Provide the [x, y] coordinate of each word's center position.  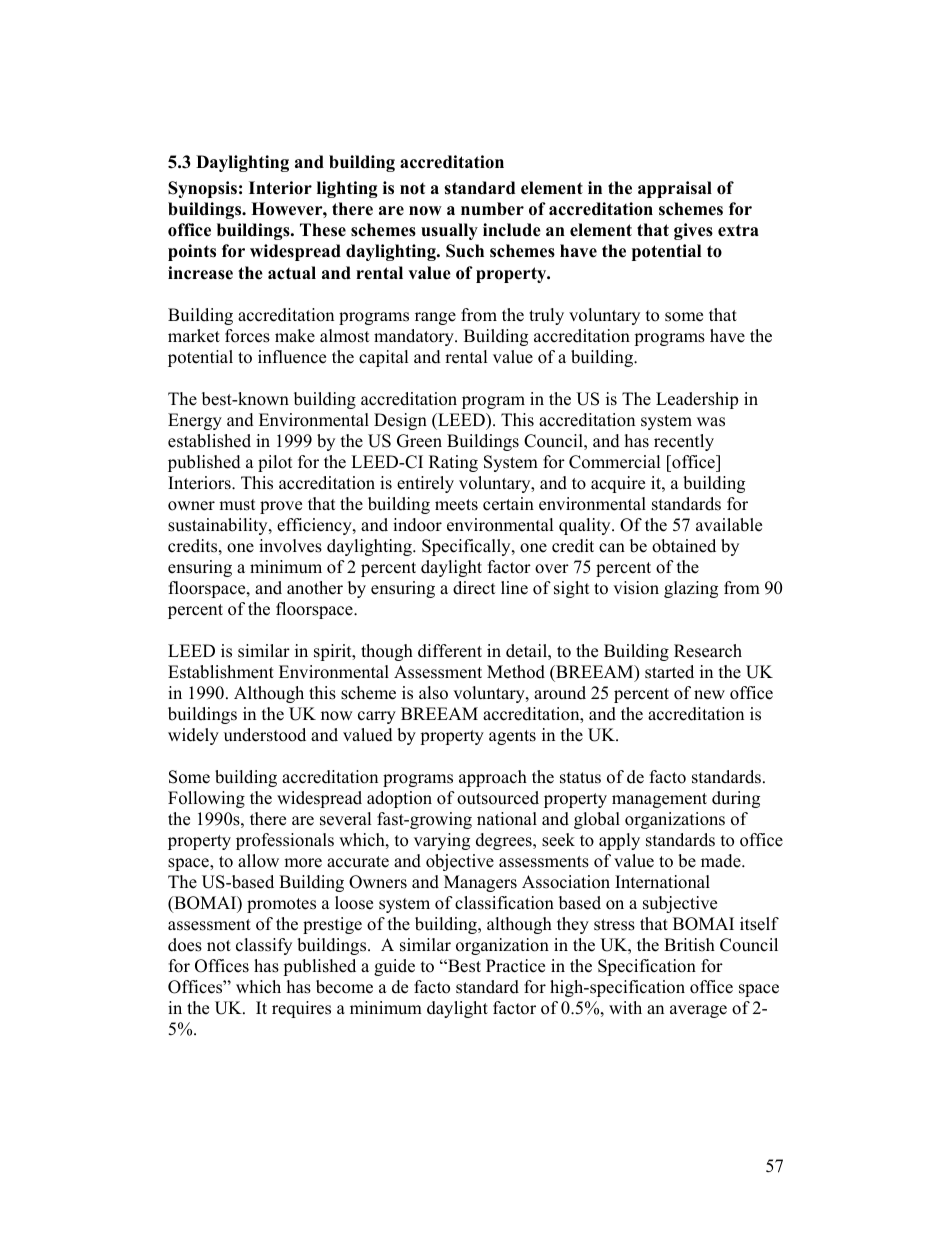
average [698, 1011]
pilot [275, 463]
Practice [515, 966]
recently [684, 442]
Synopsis [202, 189]
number [492, 209]
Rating [453, 463]
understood [265, 735]
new [709, 695]
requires [301, 1009]
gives [693, 231]
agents [512, 737]
